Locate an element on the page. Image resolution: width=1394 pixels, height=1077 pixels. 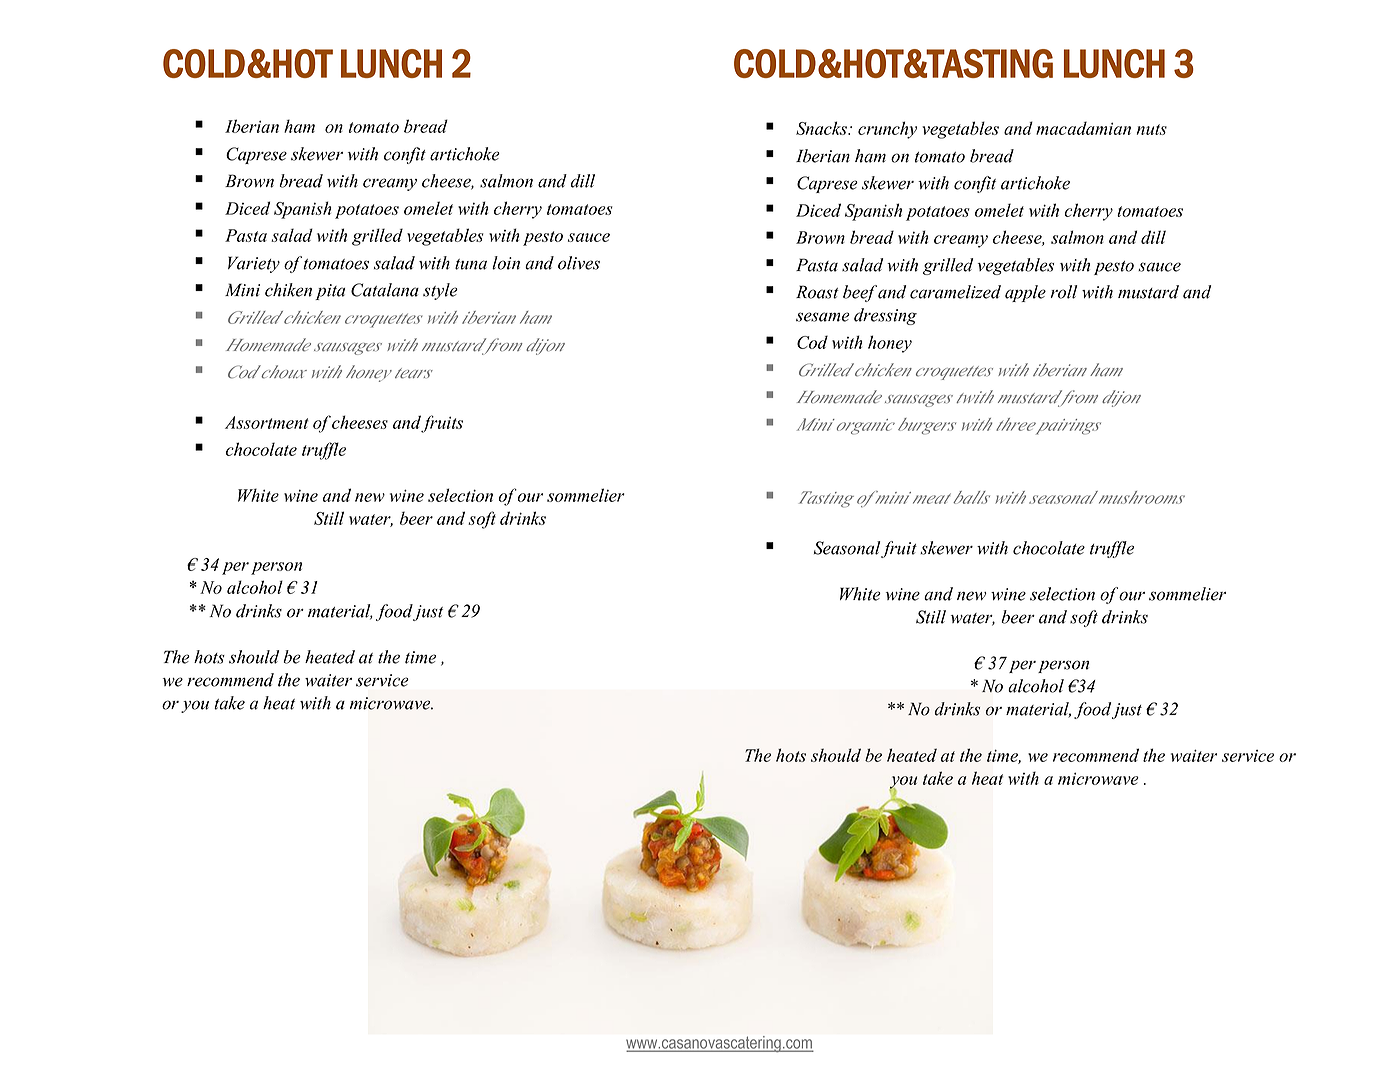
Snacks is located at coordinates (822, 128).
